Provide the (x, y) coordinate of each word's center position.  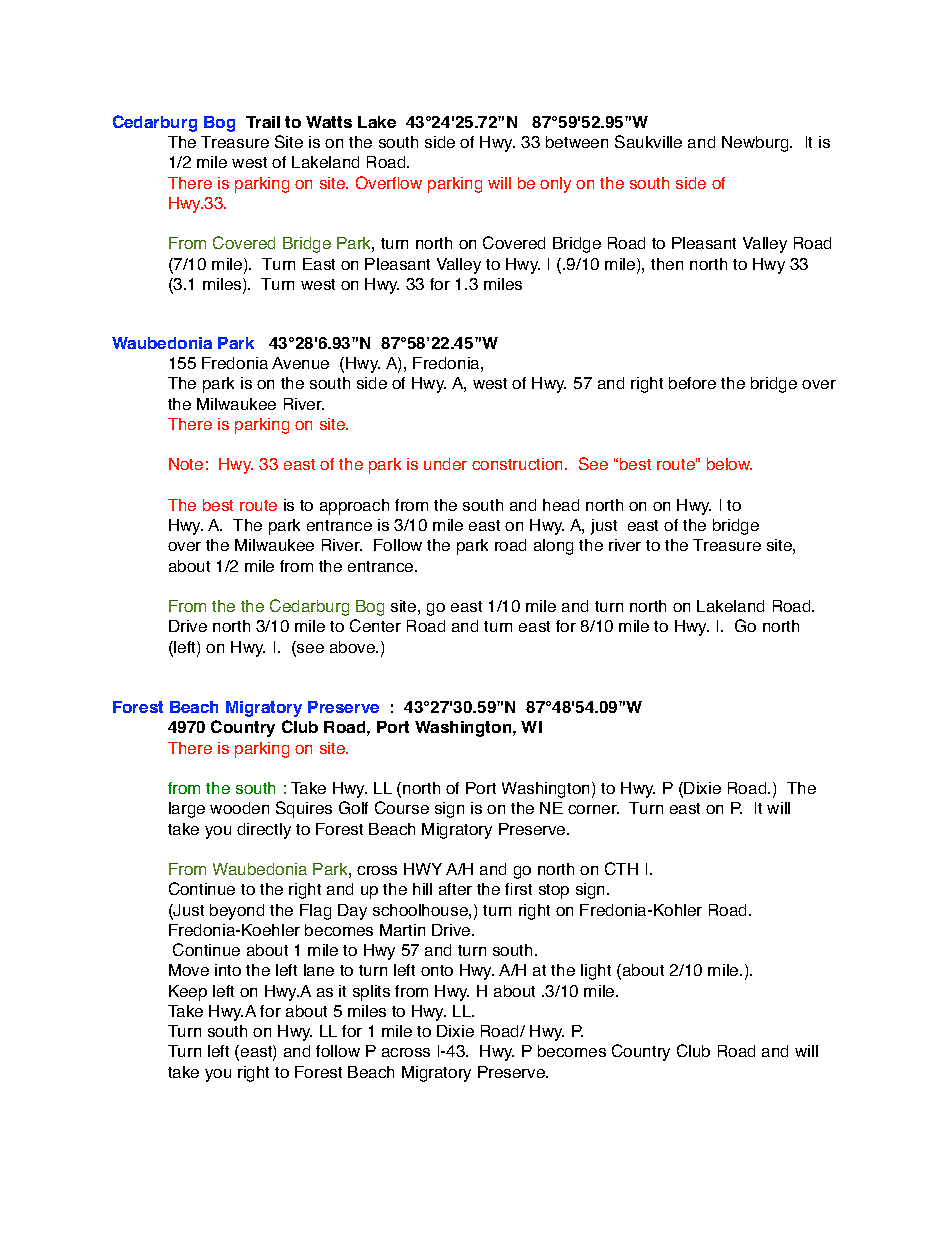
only (555, 185)
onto (437, 970)
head (561, 505)
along (553, 547)
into (228, 970)
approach (354, 507)
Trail (263, 122)
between (577, 142)
